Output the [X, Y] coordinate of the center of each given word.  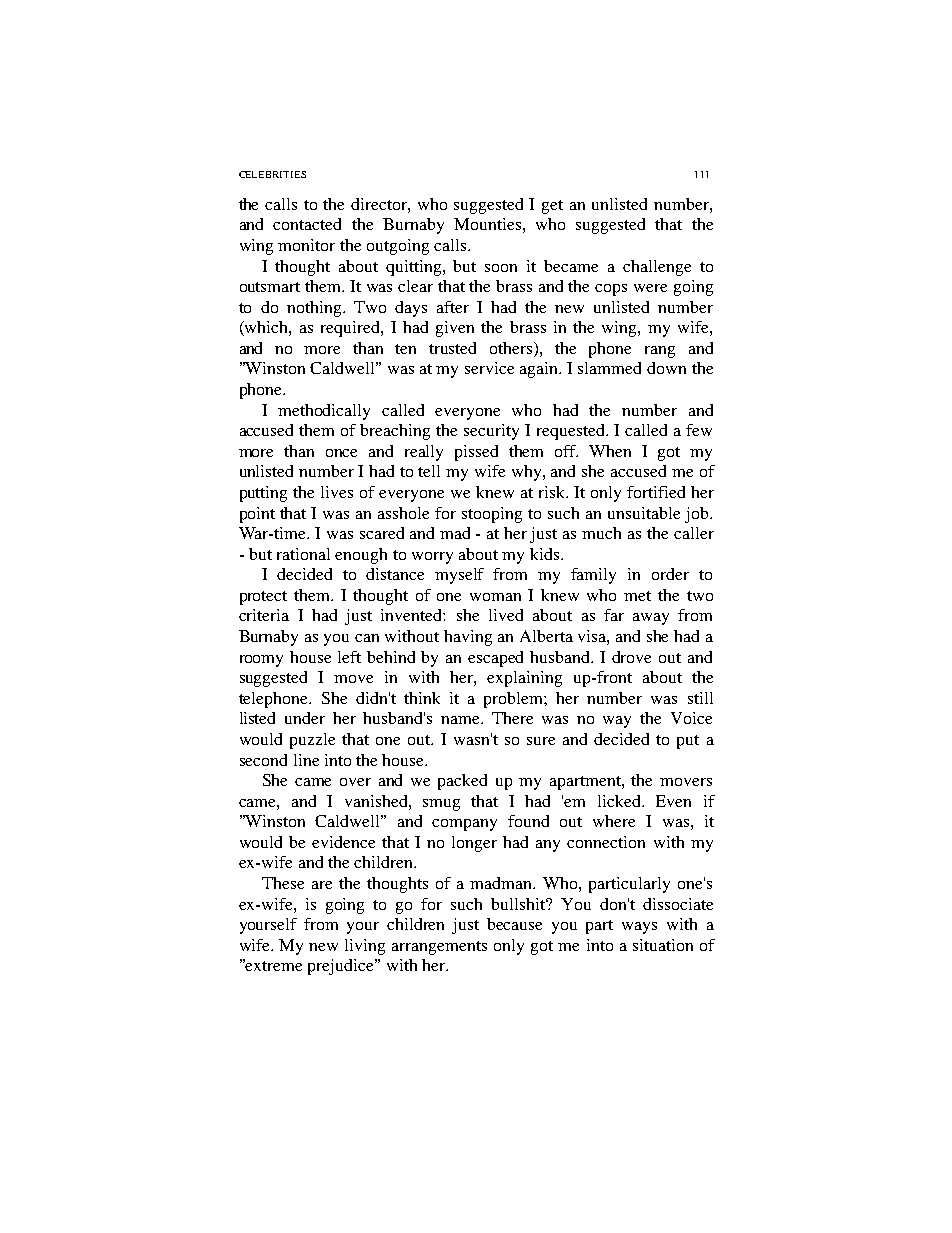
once [341, 453]
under [305, 718]
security [491, 432]
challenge [657, 268]
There [512, 718]
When [610, 451]
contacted [307, 224]
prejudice [342, 967]
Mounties [487, 224]
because [514, 924]
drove [631, 657]
